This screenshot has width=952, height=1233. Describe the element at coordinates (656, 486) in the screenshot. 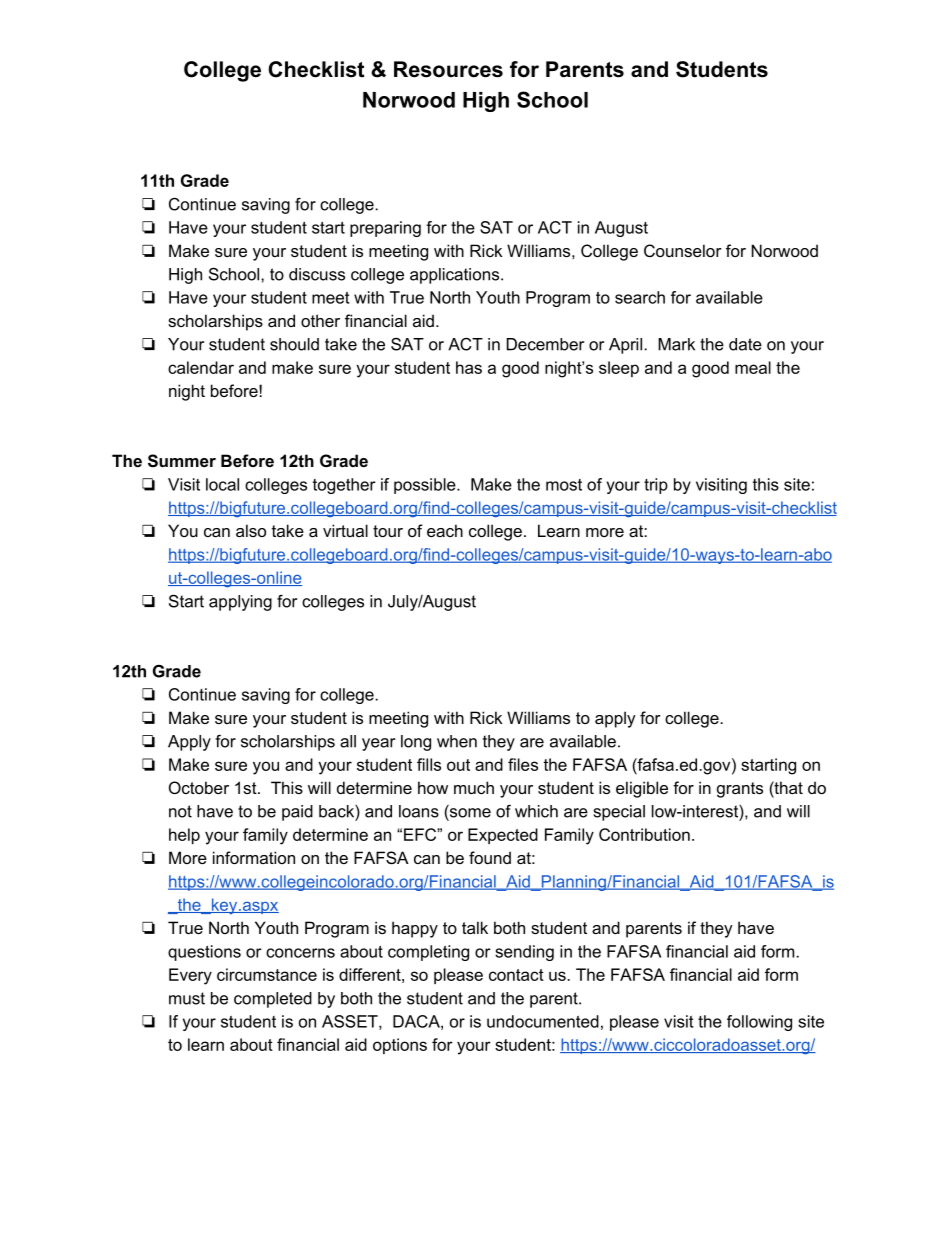

I see `trip` at that location.
